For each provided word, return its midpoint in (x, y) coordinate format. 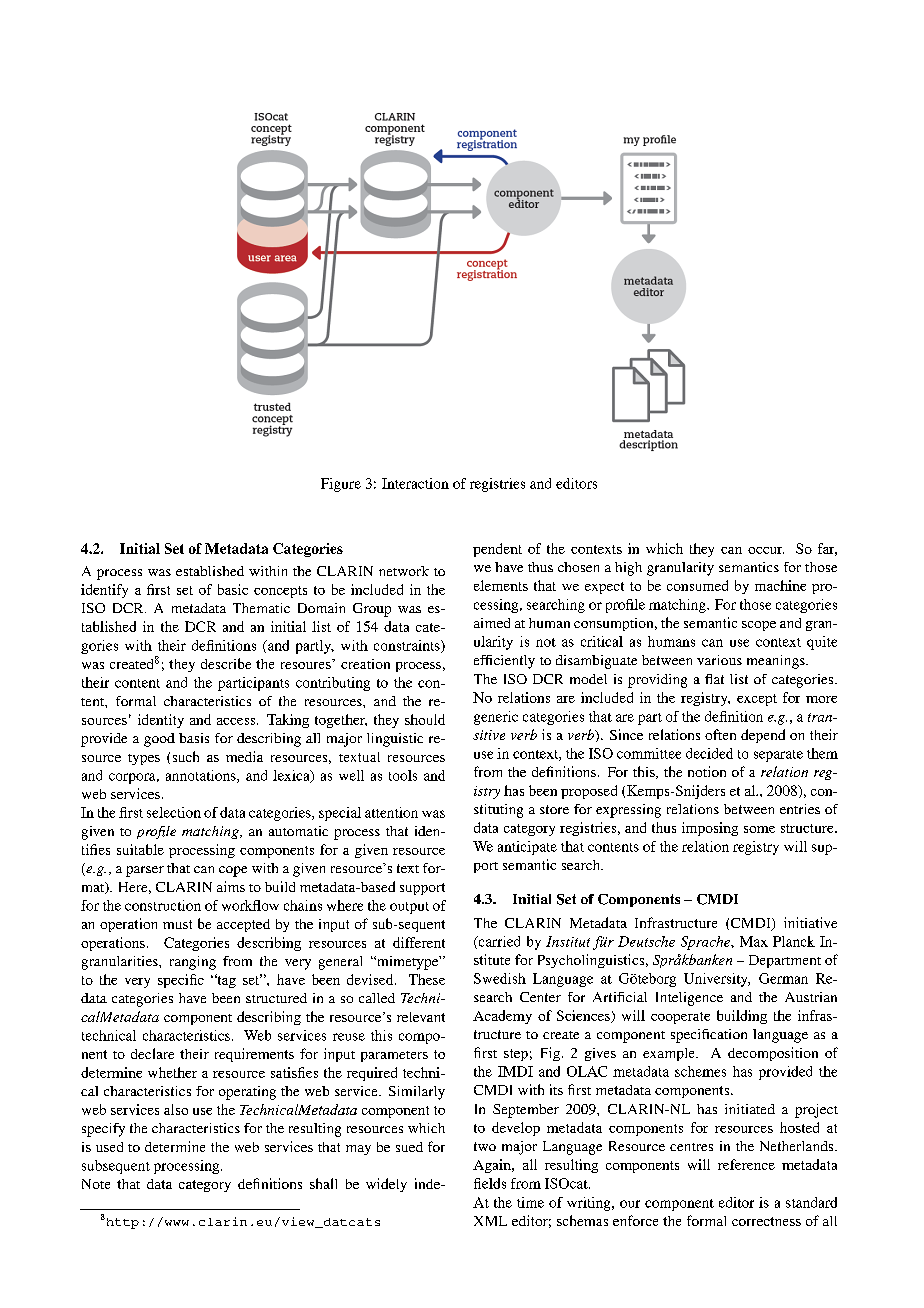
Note (96, 1184)
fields (490, 1183)
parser (145, 871)
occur (766, 550)
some (759, 829)
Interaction (415, 483)
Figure (341, 485)
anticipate (527, 848)
